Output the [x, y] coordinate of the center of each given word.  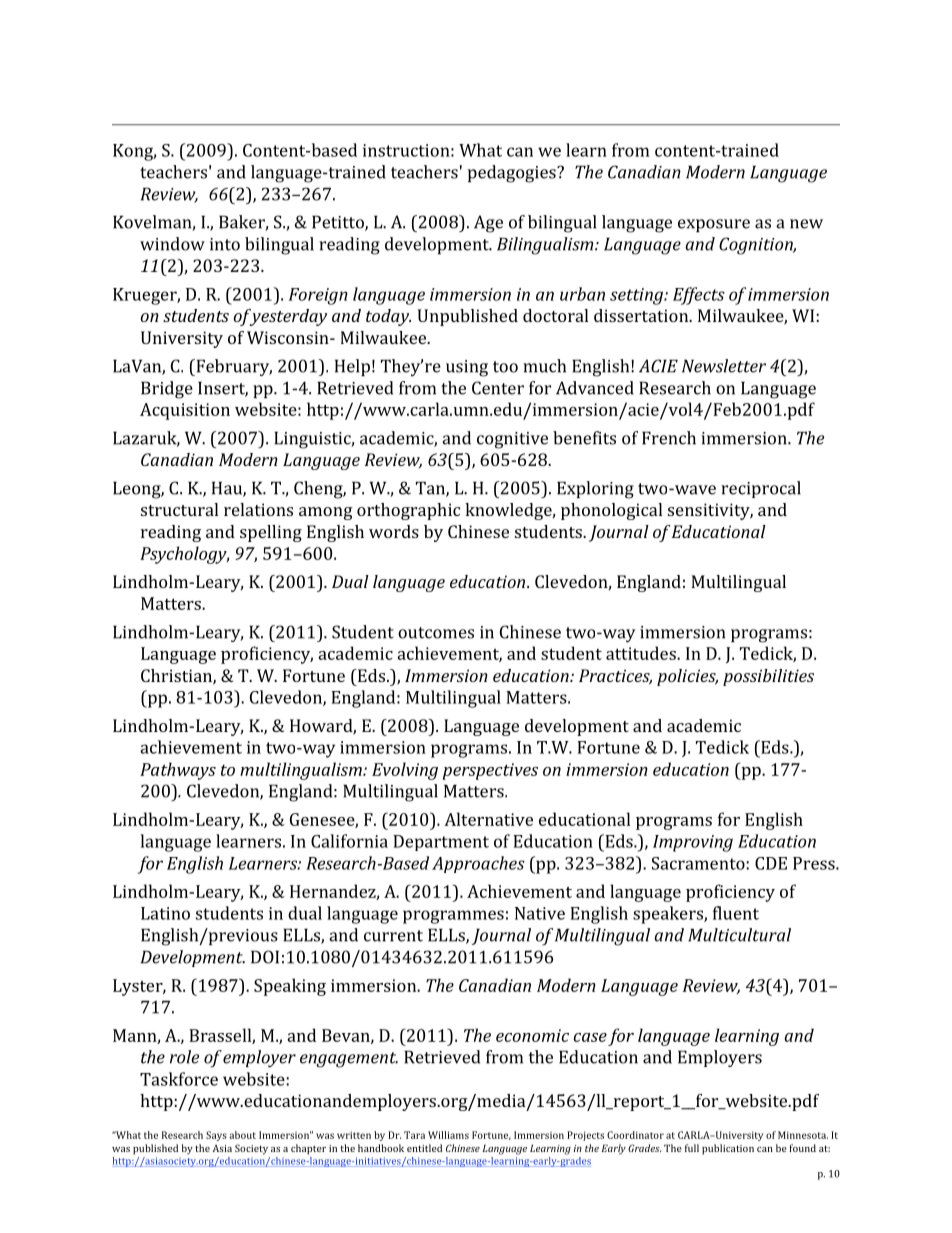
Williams [448, 1135]
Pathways [178, 771]
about [242, 1135]
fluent [736, 913]
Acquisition [185, 411]
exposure [714, 225]
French [669, 438]
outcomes [436, 633]
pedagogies [513, 174]
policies [687, 677]
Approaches [478, 864]
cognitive [512, 440]
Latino [165, 913]
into [225, 244]
